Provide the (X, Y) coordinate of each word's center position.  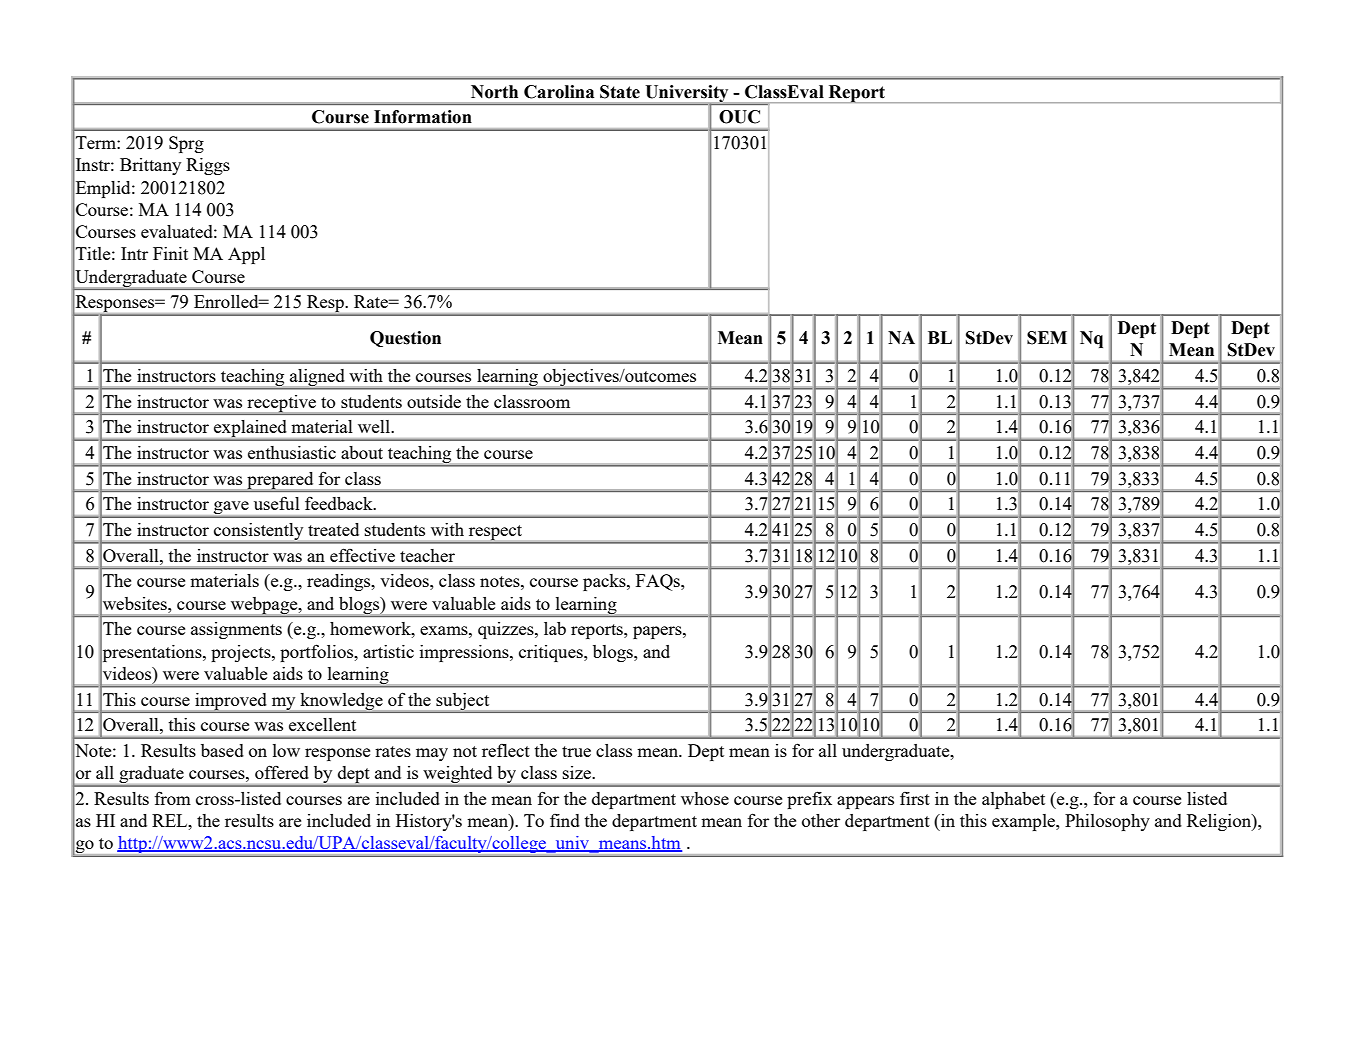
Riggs (208, 166)
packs (605, 582)
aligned (317, 377)
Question (405, 339)
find (565, 820)
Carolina (559, 92)
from (173, 798)
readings (340, 582)
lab (555, 628)
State (620, 92)
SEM (1047, 338)
